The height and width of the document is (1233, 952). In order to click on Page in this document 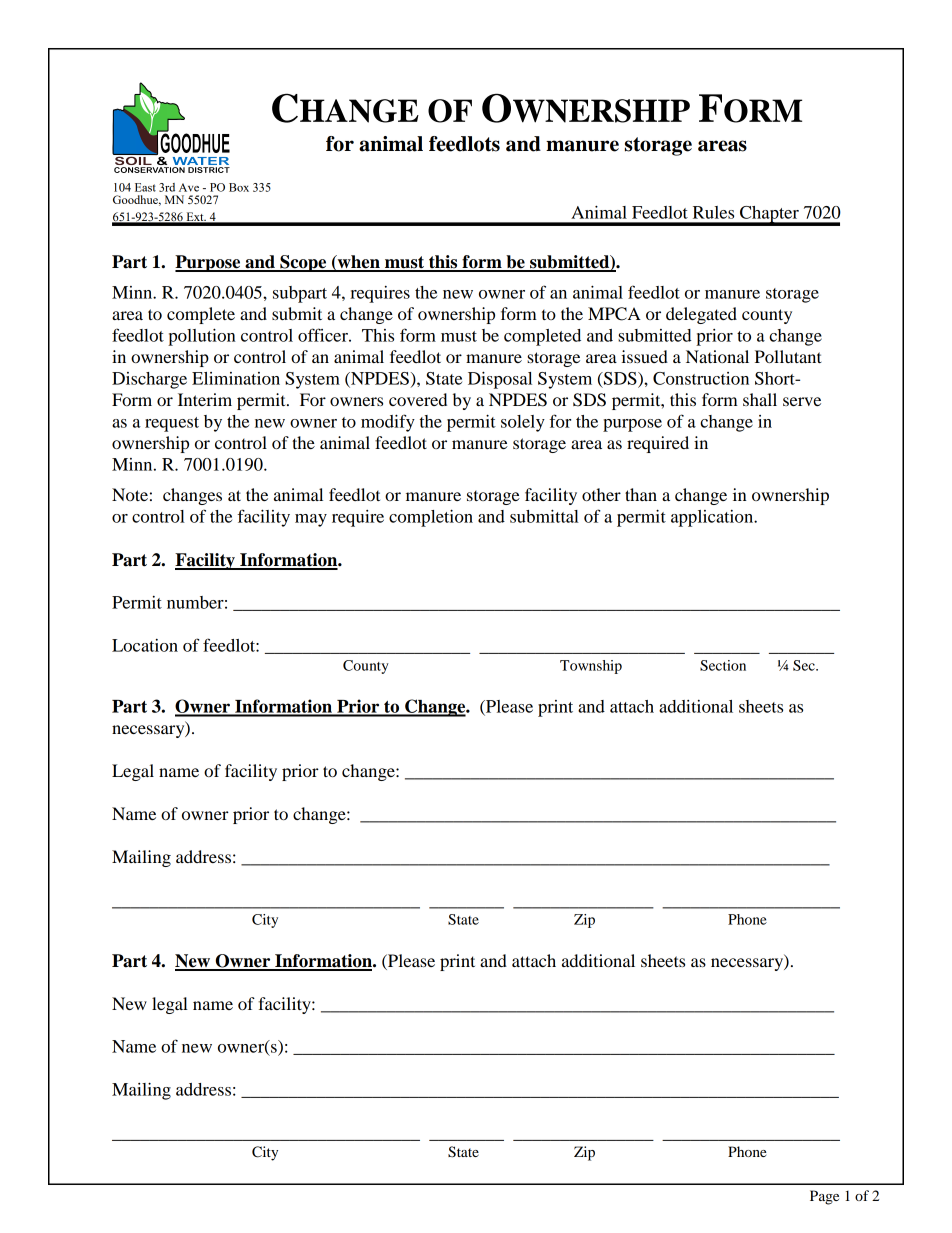, I will do `click(824, 1197)`.
